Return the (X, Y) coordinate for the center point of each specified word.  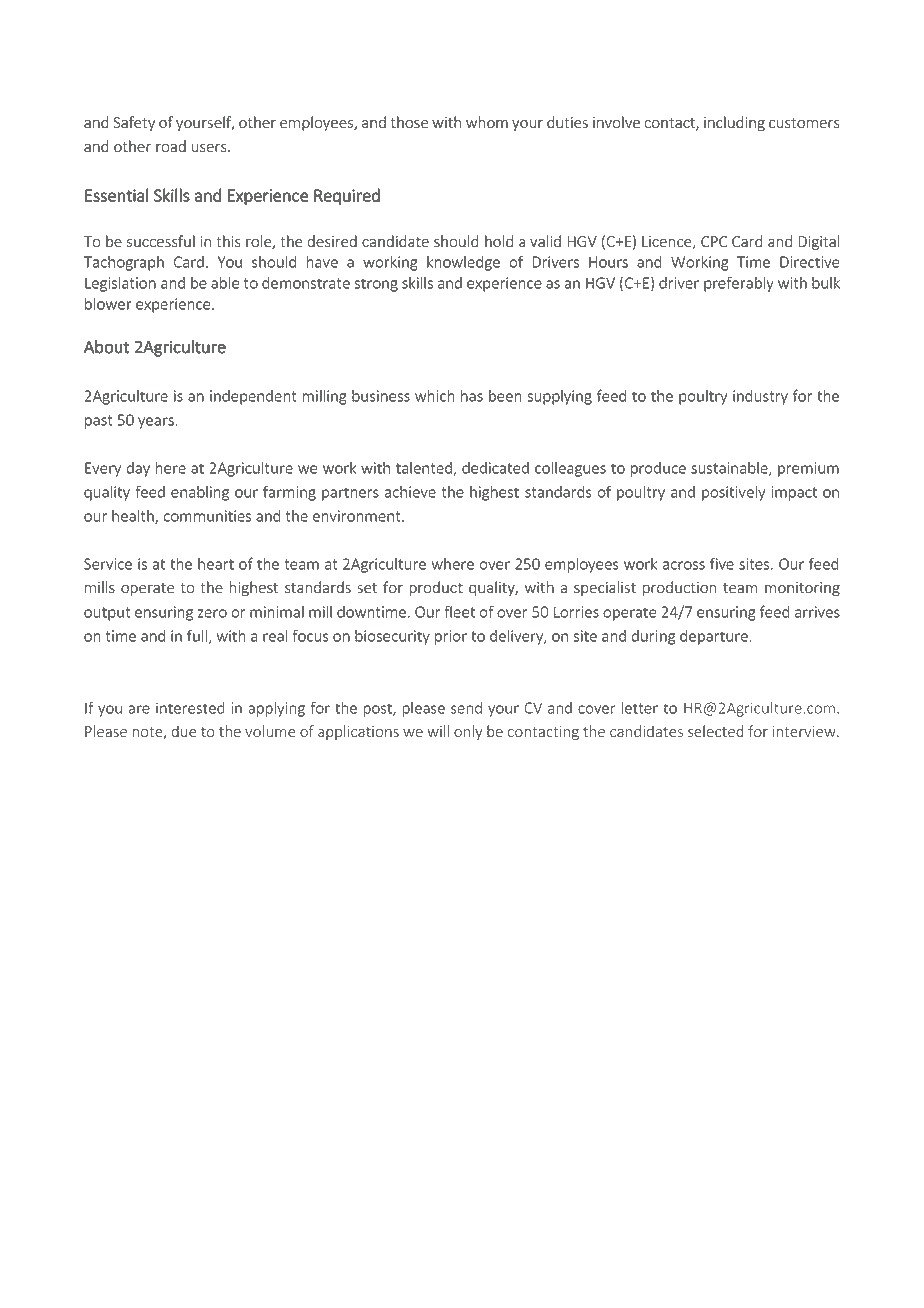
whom (487, 122)
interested (190, 708)
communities (207, 516)
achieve (410, 492)
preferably (739, 284)
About (107, 347)
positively (733, 493)
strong (376, 285)
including (734, 123)
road (171, 146)
